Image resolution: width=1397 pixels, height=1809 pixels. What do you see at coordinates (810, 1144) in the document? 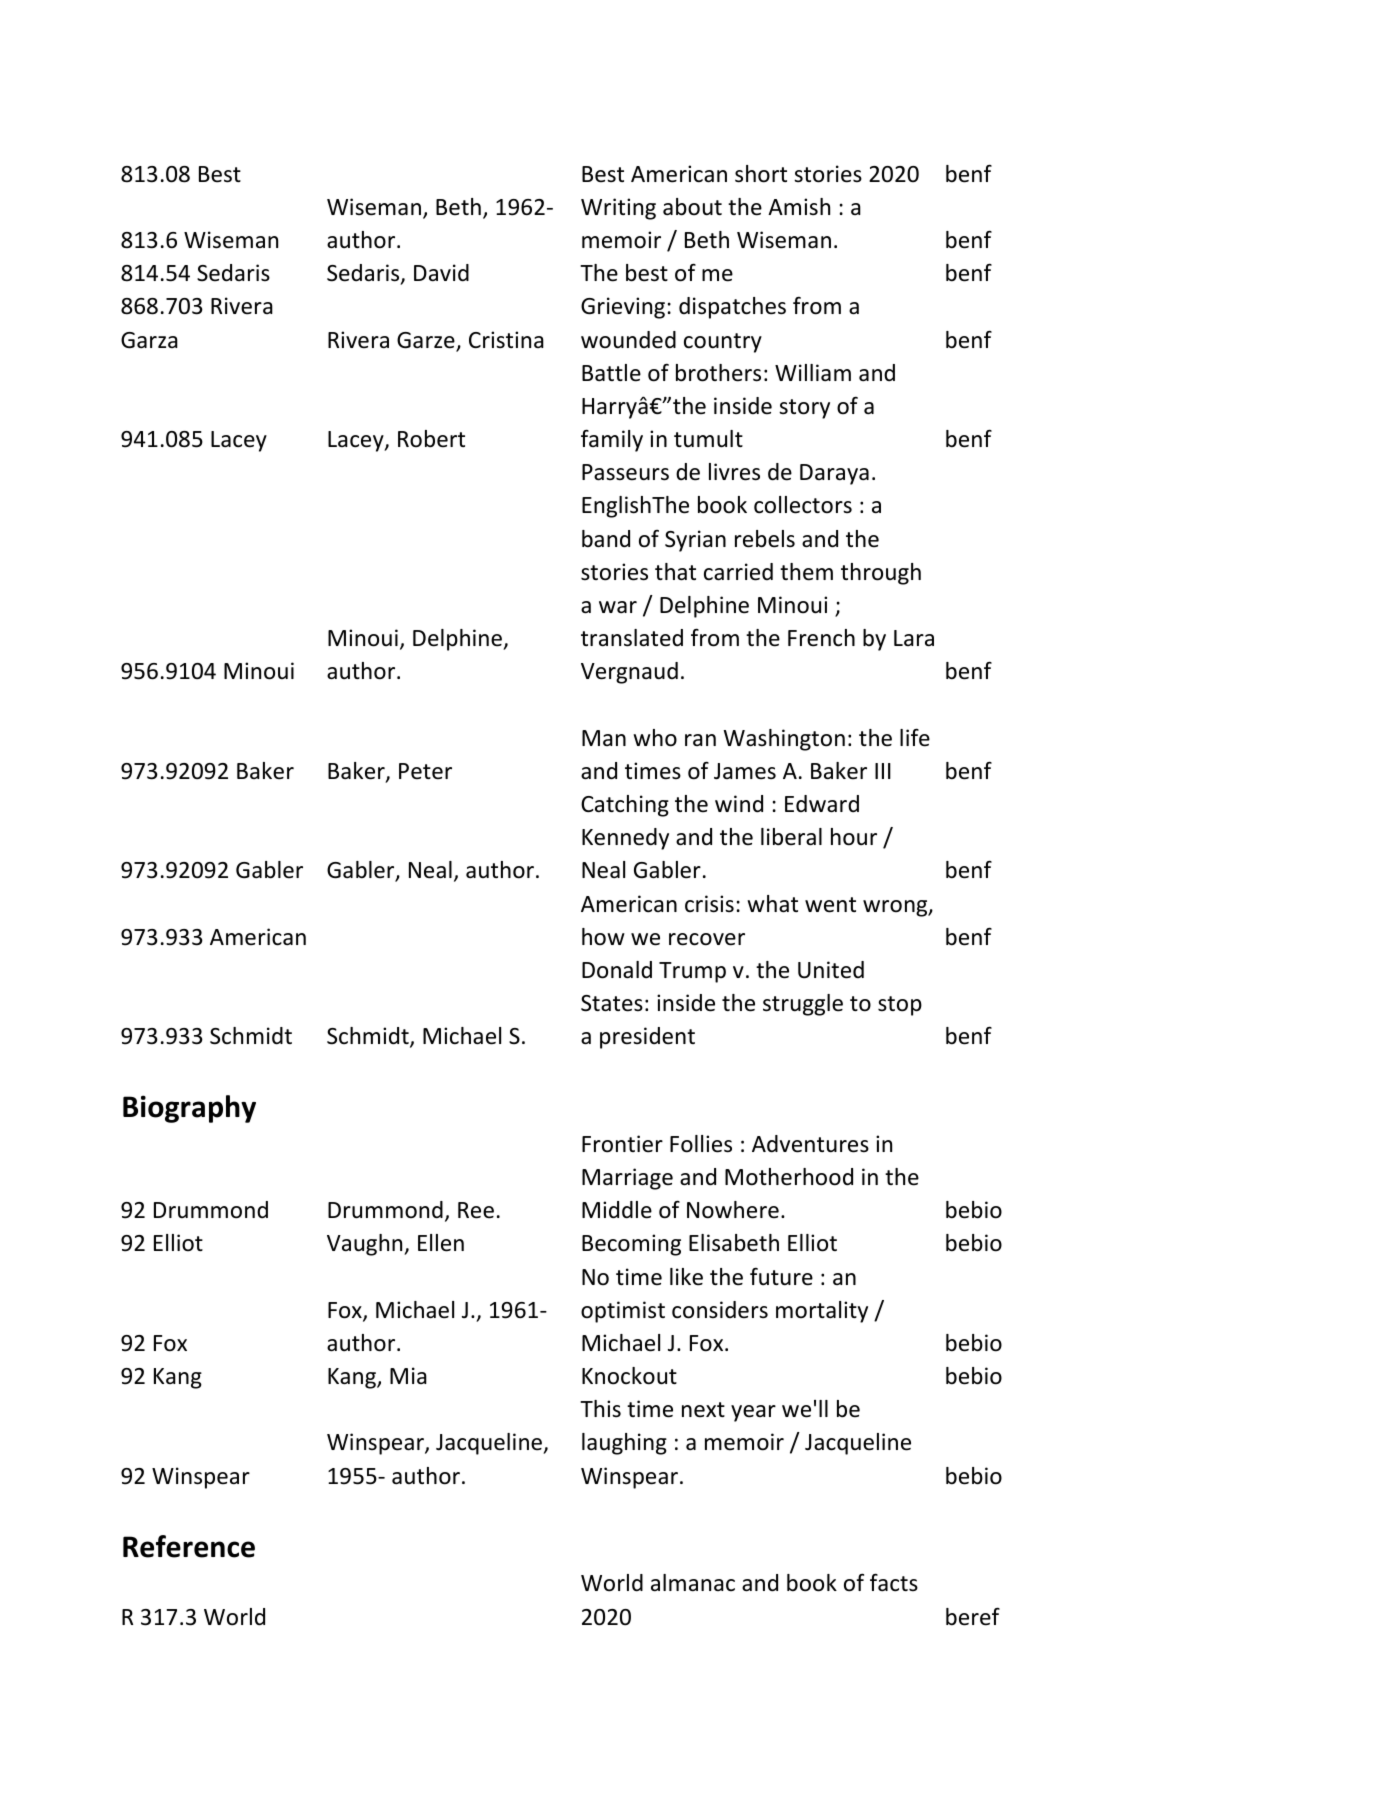
I see `Adventures` at bounding box center [810, 1144].
